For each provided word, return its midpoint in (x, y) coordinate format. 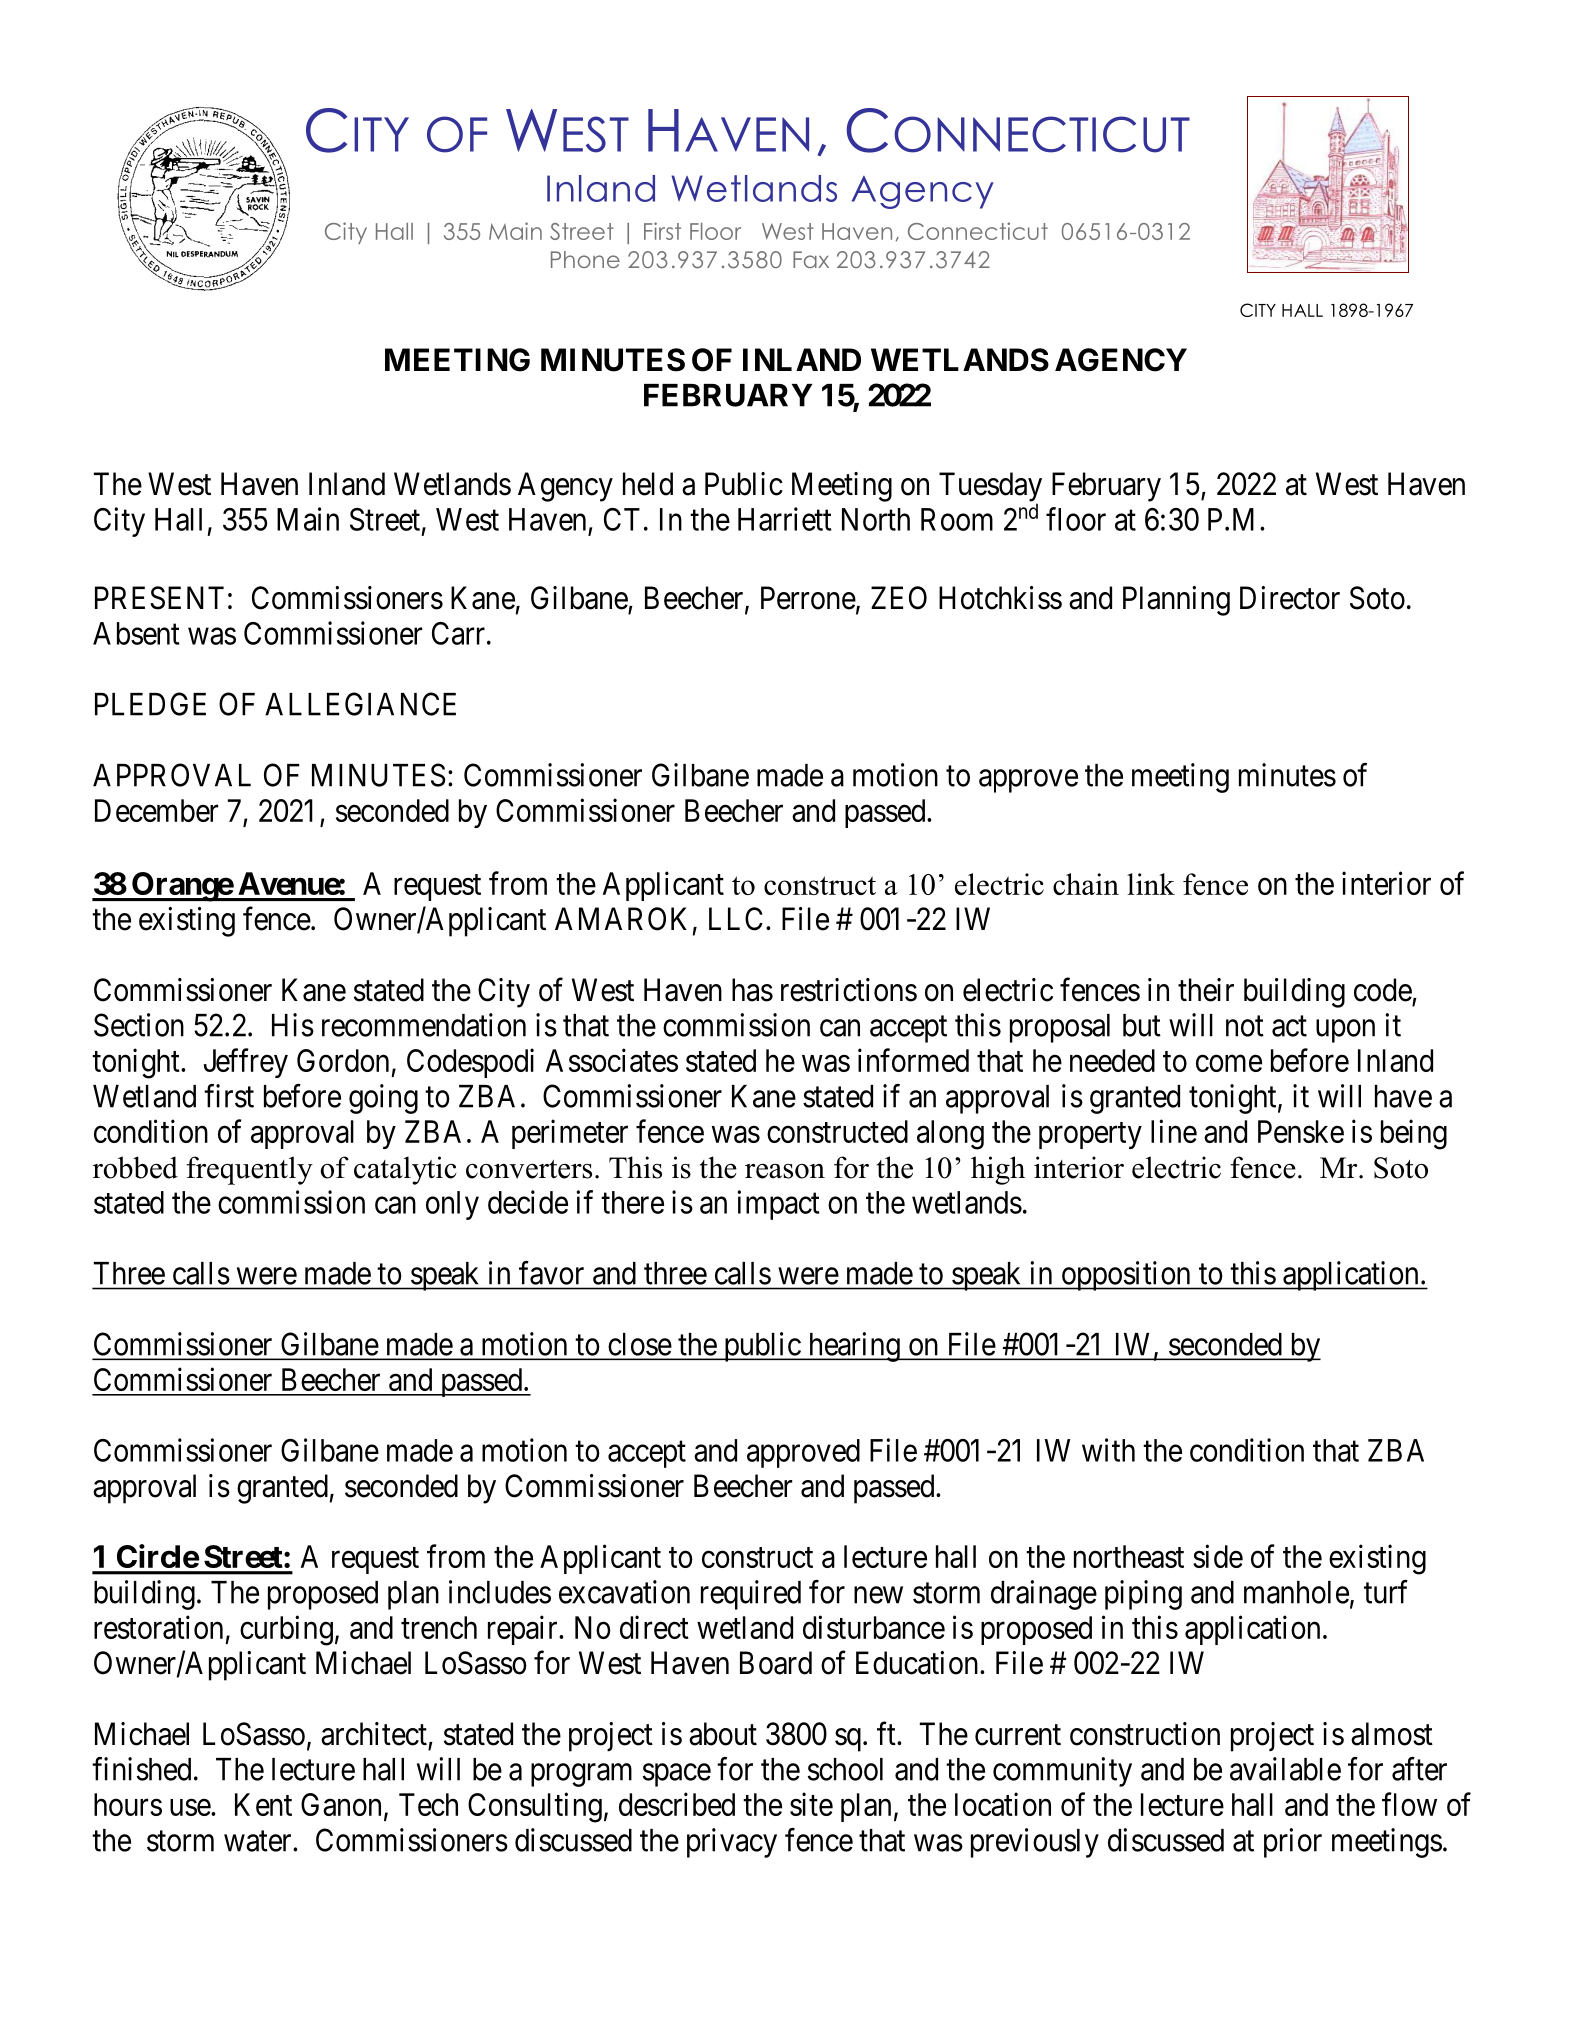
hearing (854, 1347)
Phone (585, 259)
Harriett (785, 519)
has (752, 990)
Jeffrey (246, 1063)
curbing (286, 1630)
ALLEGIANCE (360, 704)
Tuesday (990, 488)
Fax (811, 259)
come (1229, 1063)
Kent (263, 1804)
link (1151, 884)
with (1108, 1450)
